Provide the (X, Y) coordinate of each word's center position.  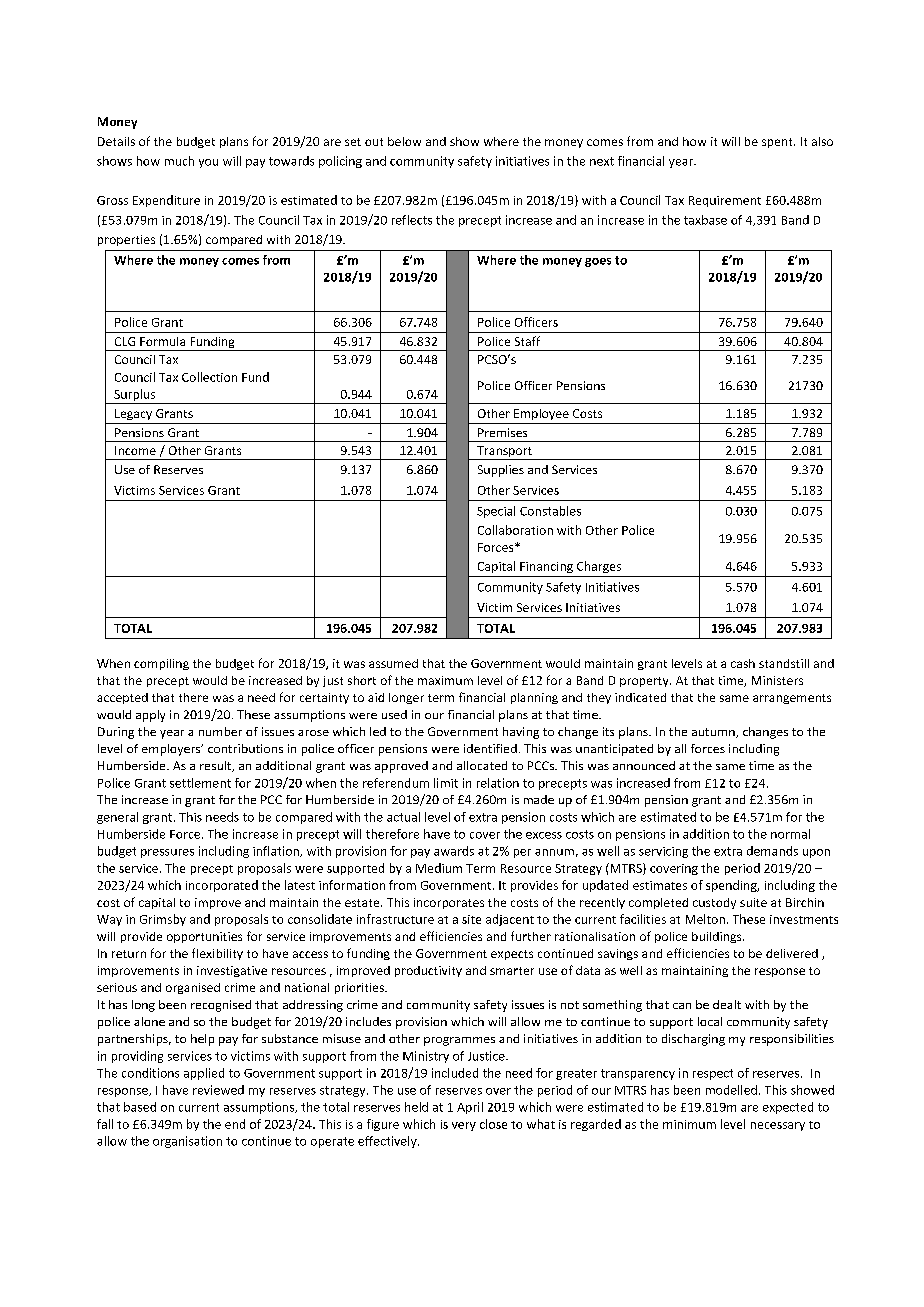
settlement (200, 783)
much (179, 161)
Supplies (501, 471)
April (470, 1108)
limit (446, 783)
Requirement (725, 201)
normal (790, 834)
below (404, 141)
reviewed (218, 1090)
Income (135, 450)
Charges (599, 567)
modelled (731, 1090)
